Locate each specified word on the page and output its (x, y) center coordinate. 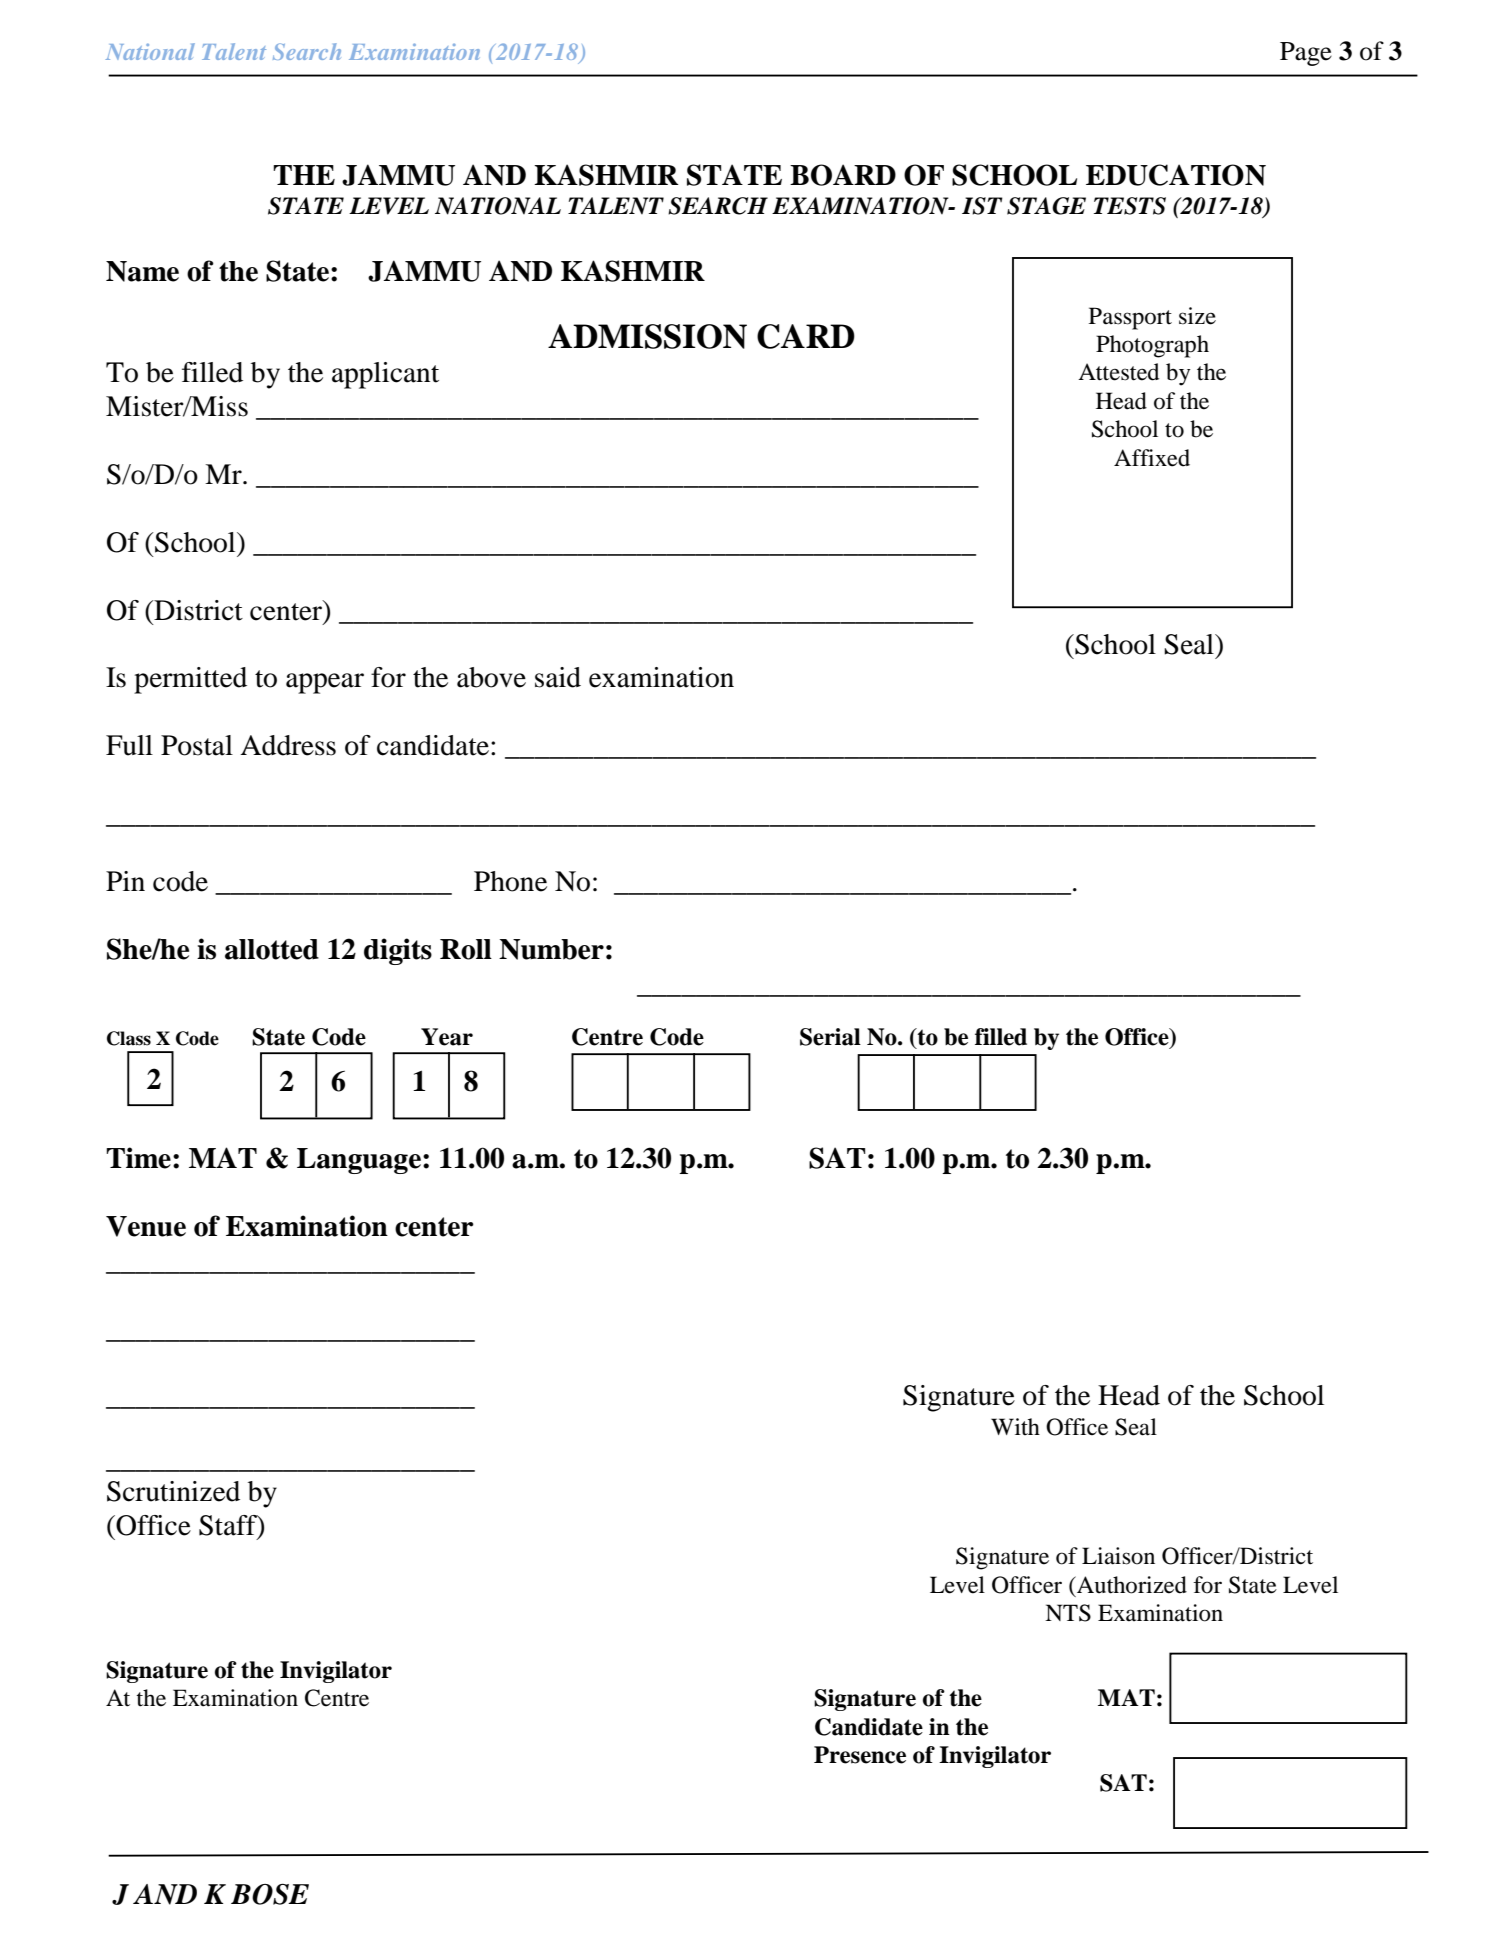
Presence (860, 1755)
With (1015, 1426)
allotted (272, 949)
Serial (830, 1037)
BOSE (270, 1894)
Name (142, 271)
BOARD (843, 175)
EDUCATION (1176, 175)
